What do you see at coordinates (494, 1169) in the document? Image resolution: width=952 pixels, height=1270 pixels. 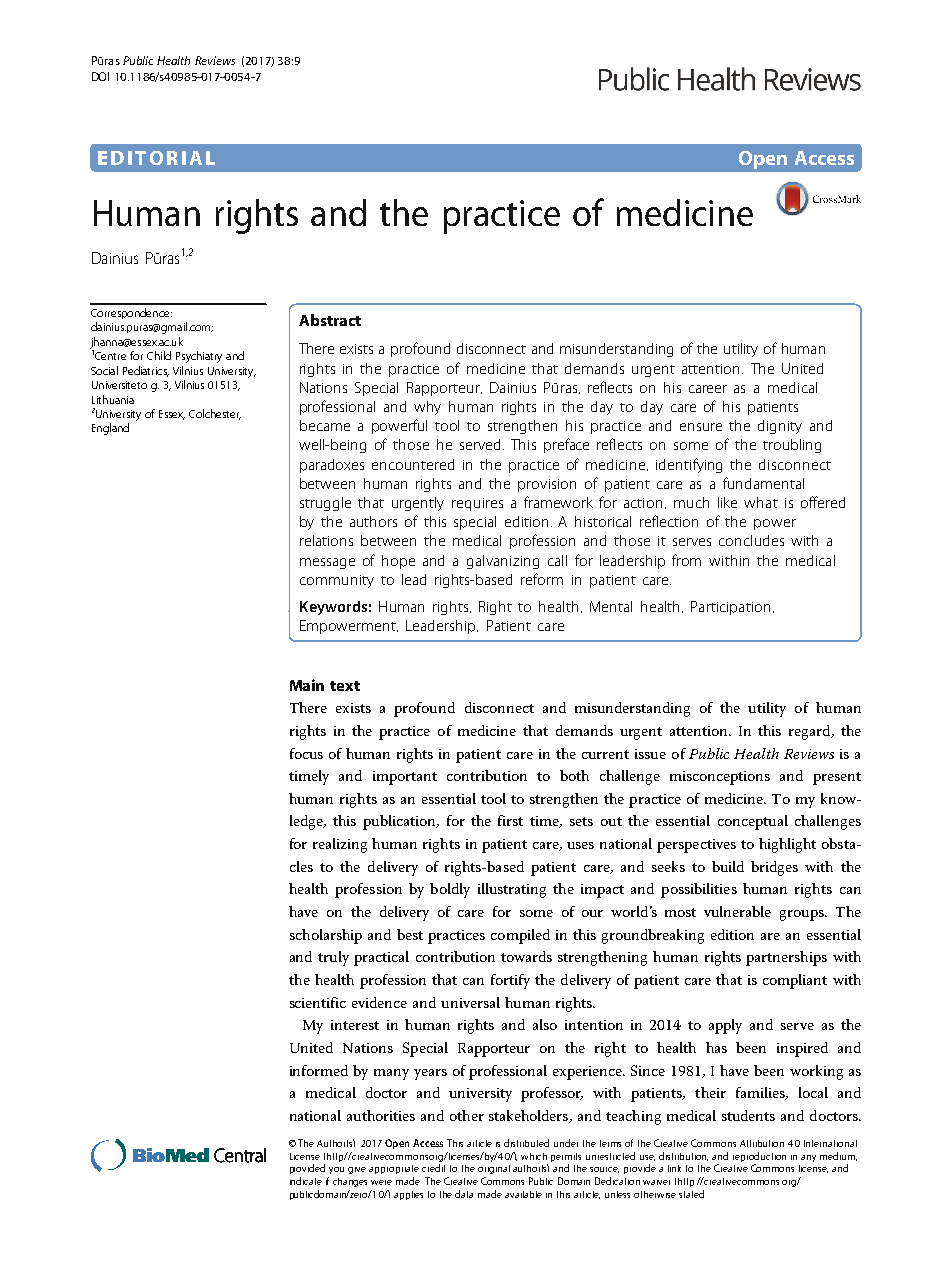 I see `original` at bounding box center [494, 1169].
